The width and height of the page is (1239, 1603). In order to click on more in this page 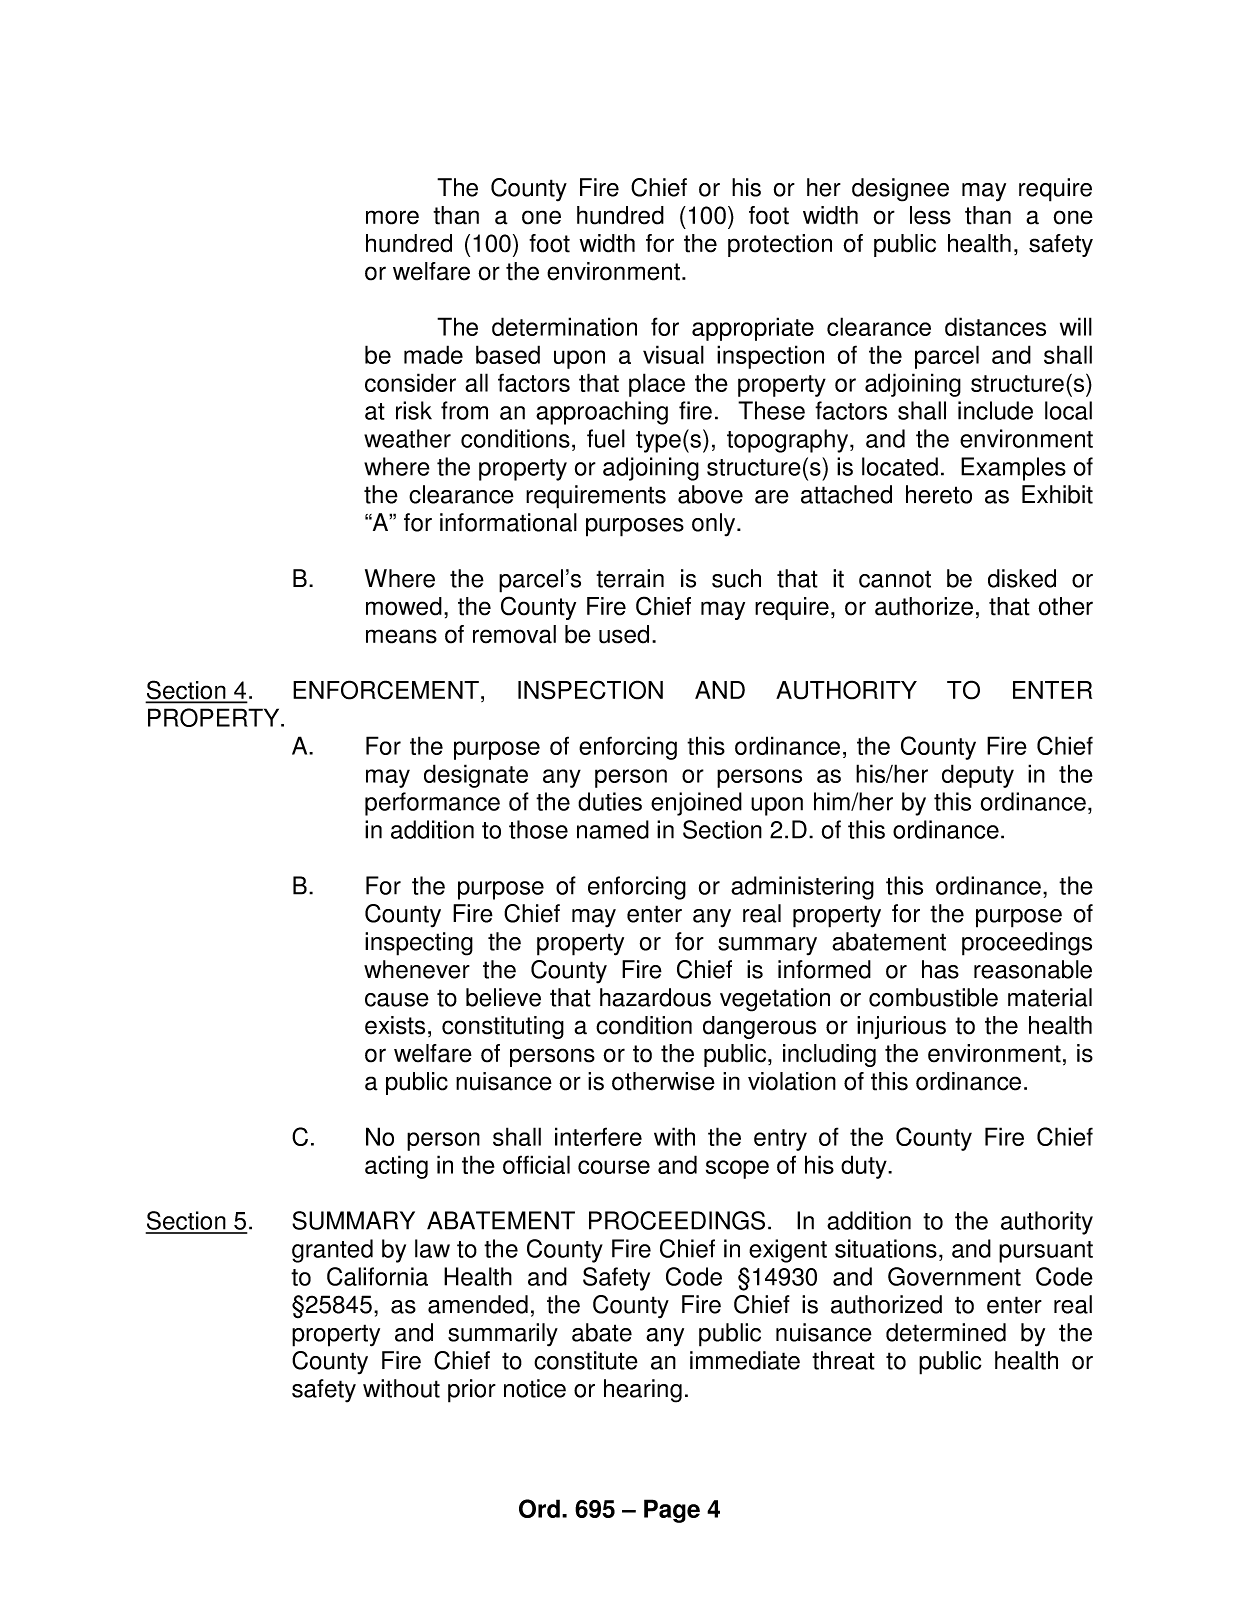, I will do `click(392, 217)`.
